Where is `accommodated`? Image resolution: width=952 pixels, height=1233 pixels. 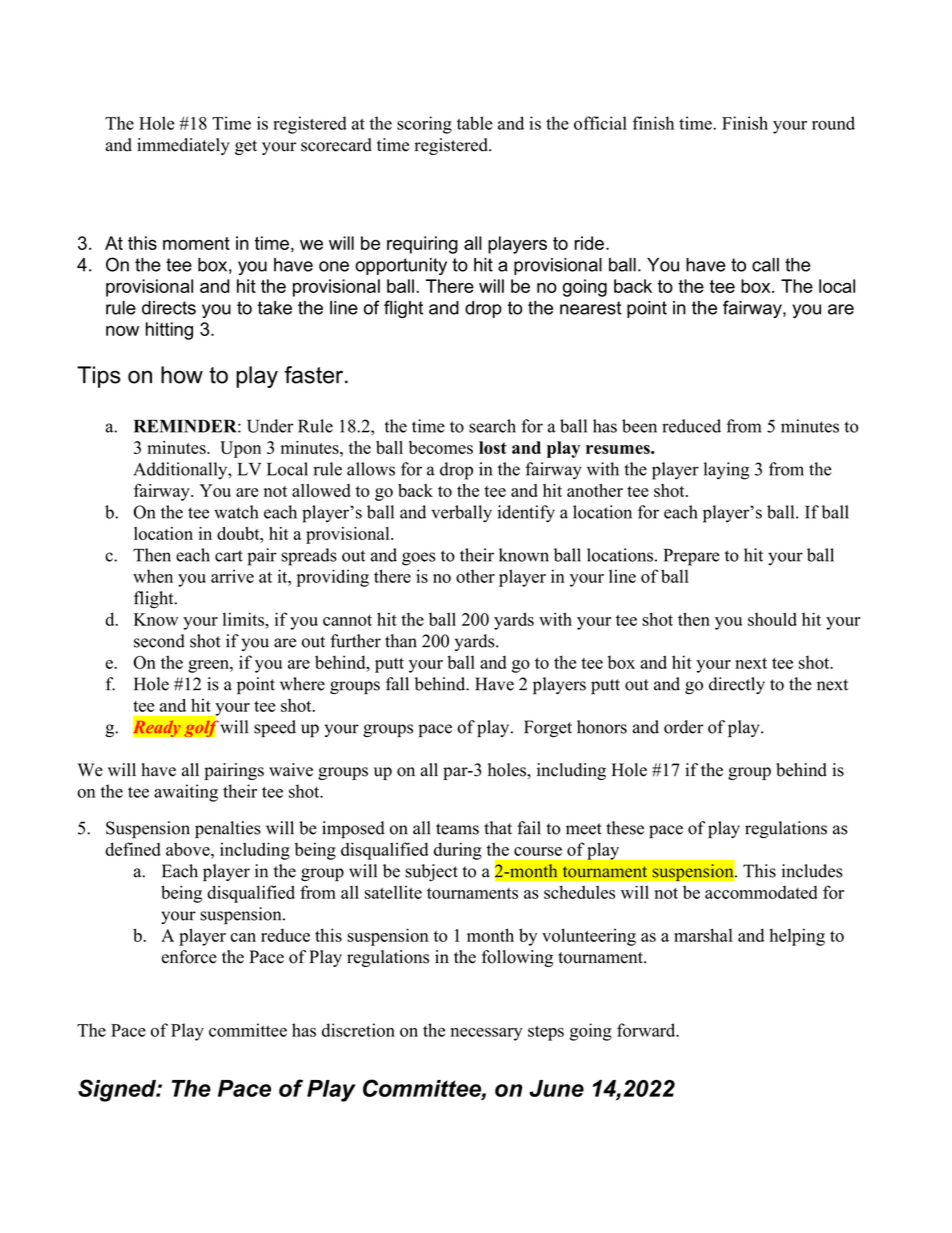
accommodated is located at coordinates (761, 892).
